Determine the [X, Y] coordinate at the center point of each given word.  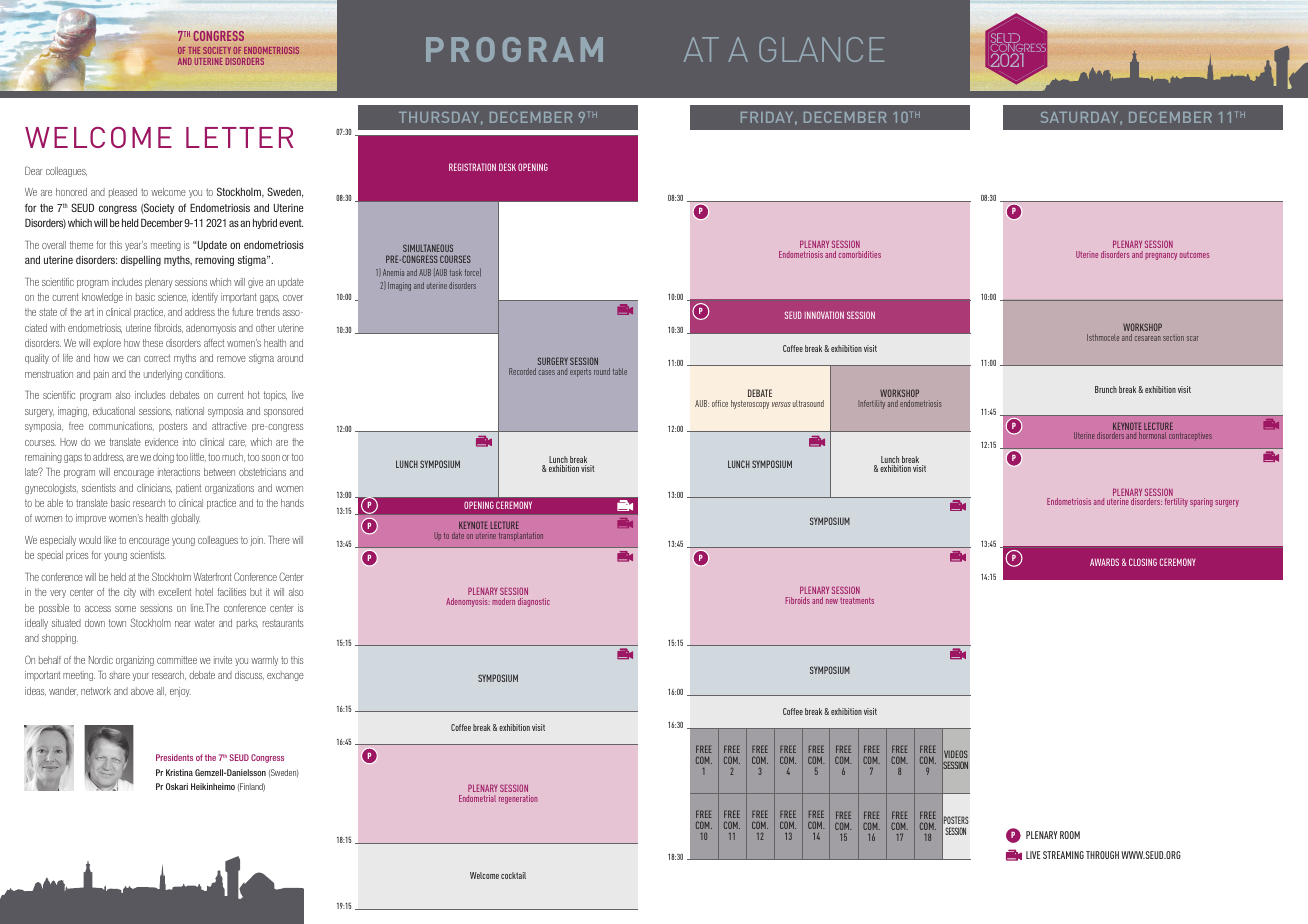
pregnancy [1161, 256]
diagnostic [534, 602]
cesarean [1148, 338]
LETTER [240, 137]
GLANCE [821, 49]
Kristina [179, 772]
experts [580, 373]
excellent [174, 592]
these [153, 343]
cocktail [513, 875]
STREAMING [1063, 855]
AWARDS [1104, 562]
